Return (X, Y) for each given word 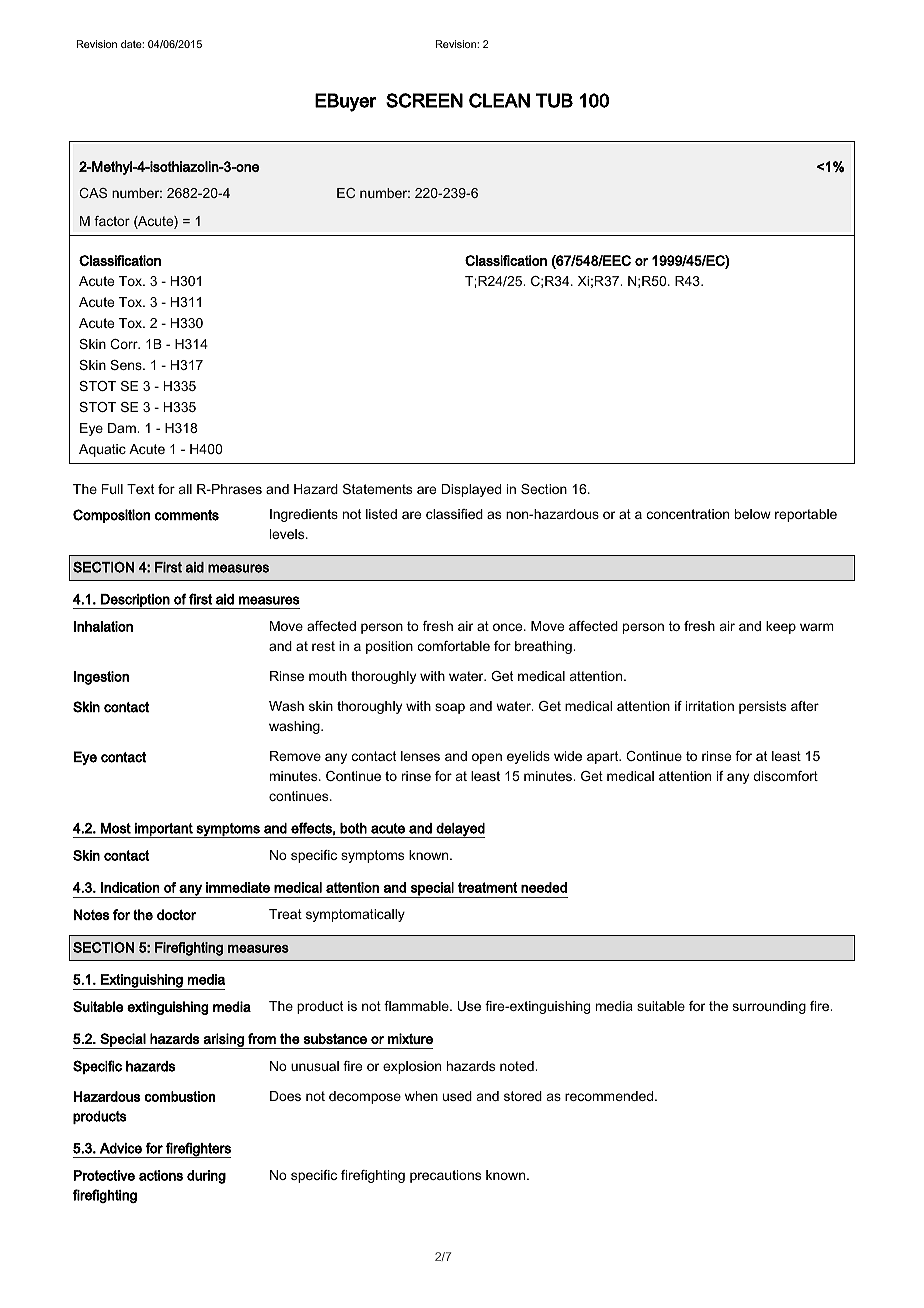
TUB (554, 100)
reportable (806, 515)
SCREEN (424, 100)
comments (187, 515)
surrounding (769, 1007)
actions (161, 1175)
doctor (176, 914)
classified (454, 514)
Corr (125, 344)
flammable (417, 1006)
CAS (93, 193)
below (753, 514)
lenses (420, 756)
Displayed (471, 490)
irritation (710, 706)
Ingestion (101, 678)
